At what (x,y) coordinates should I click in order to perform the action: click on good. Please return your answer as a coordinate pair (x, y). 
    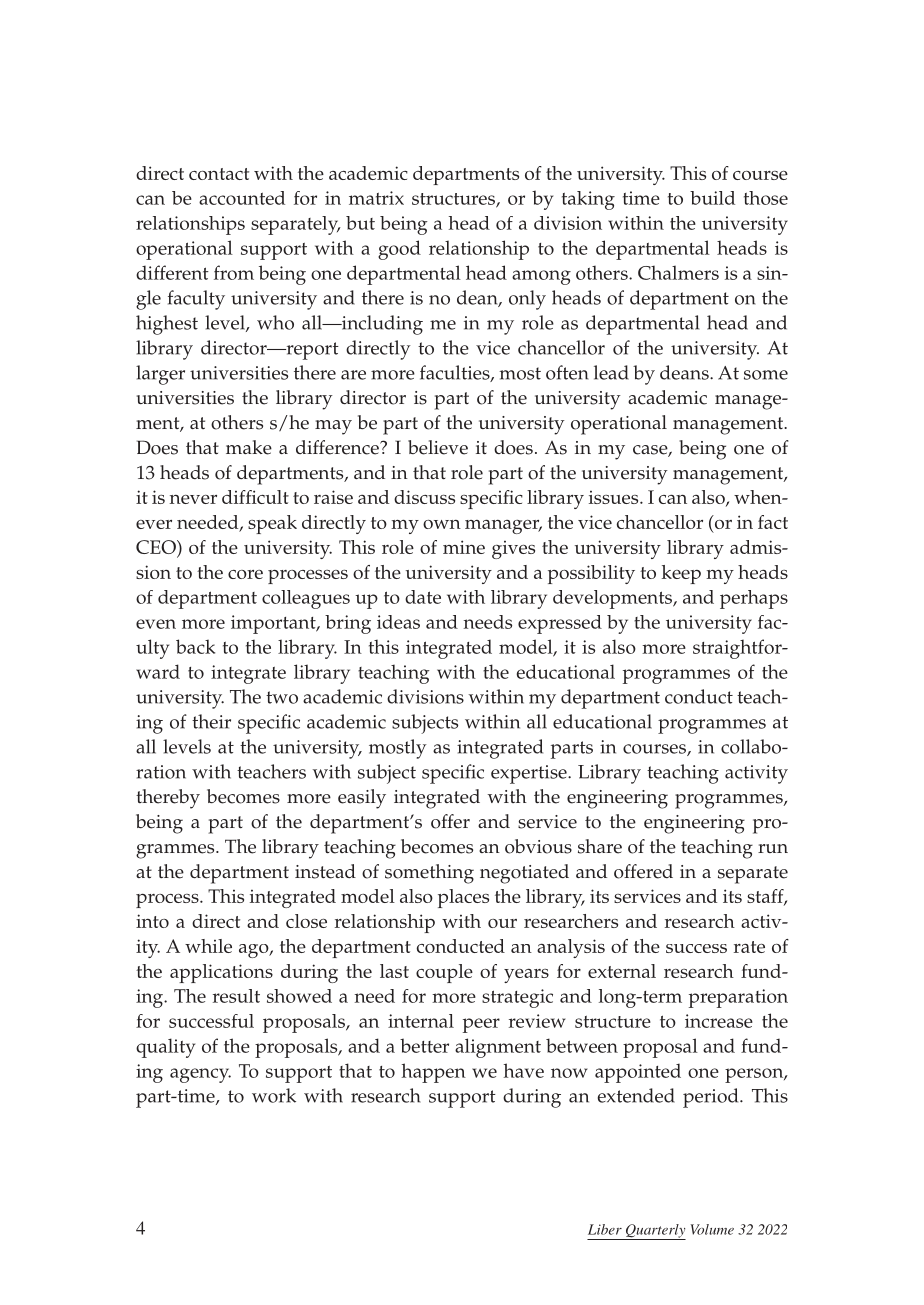
    Looking at the image, I should click on (399, 250).
